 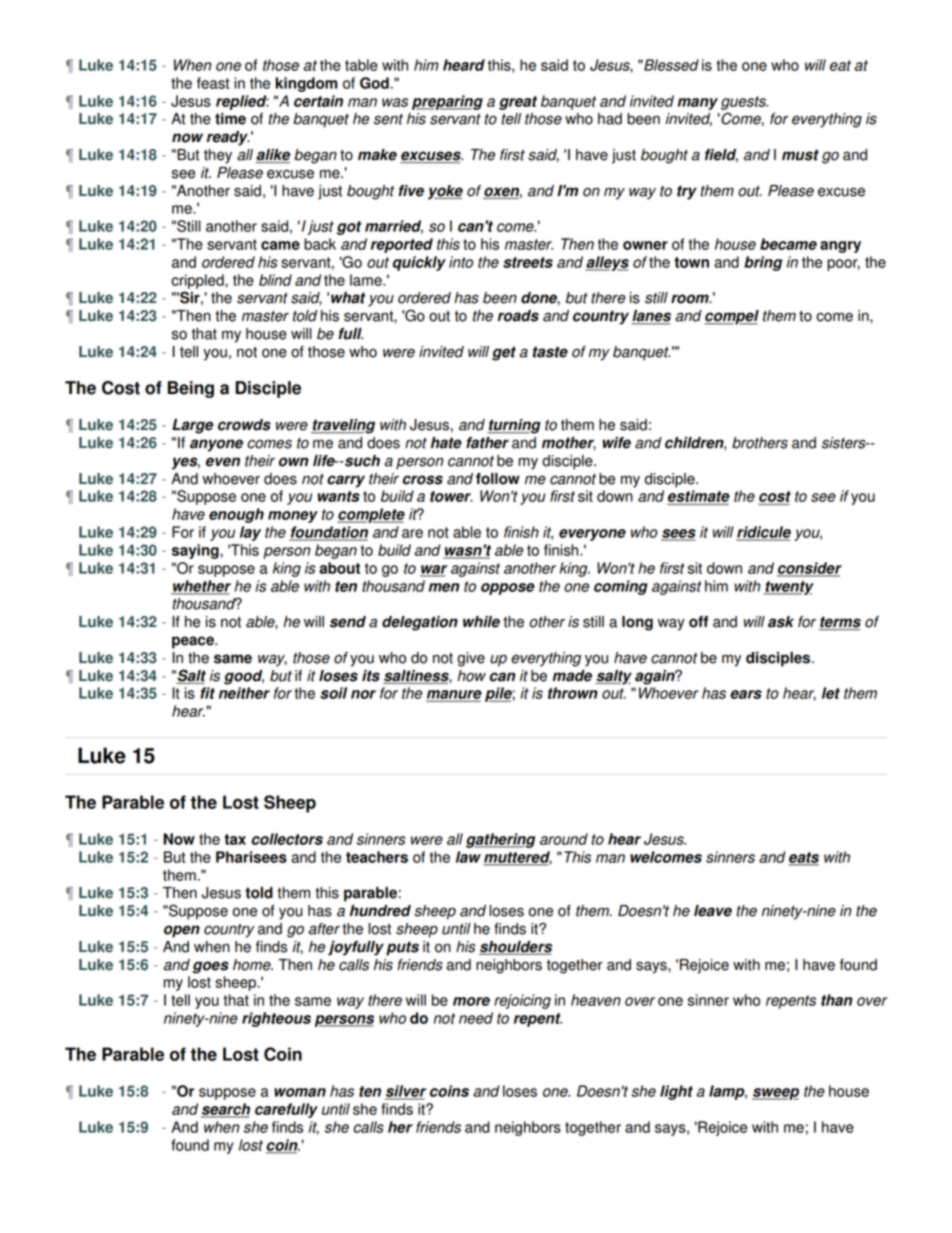 What do you see at coordinates (242, 102) in the screenshot?
I see `replied` at bounding box center [242, 102].
